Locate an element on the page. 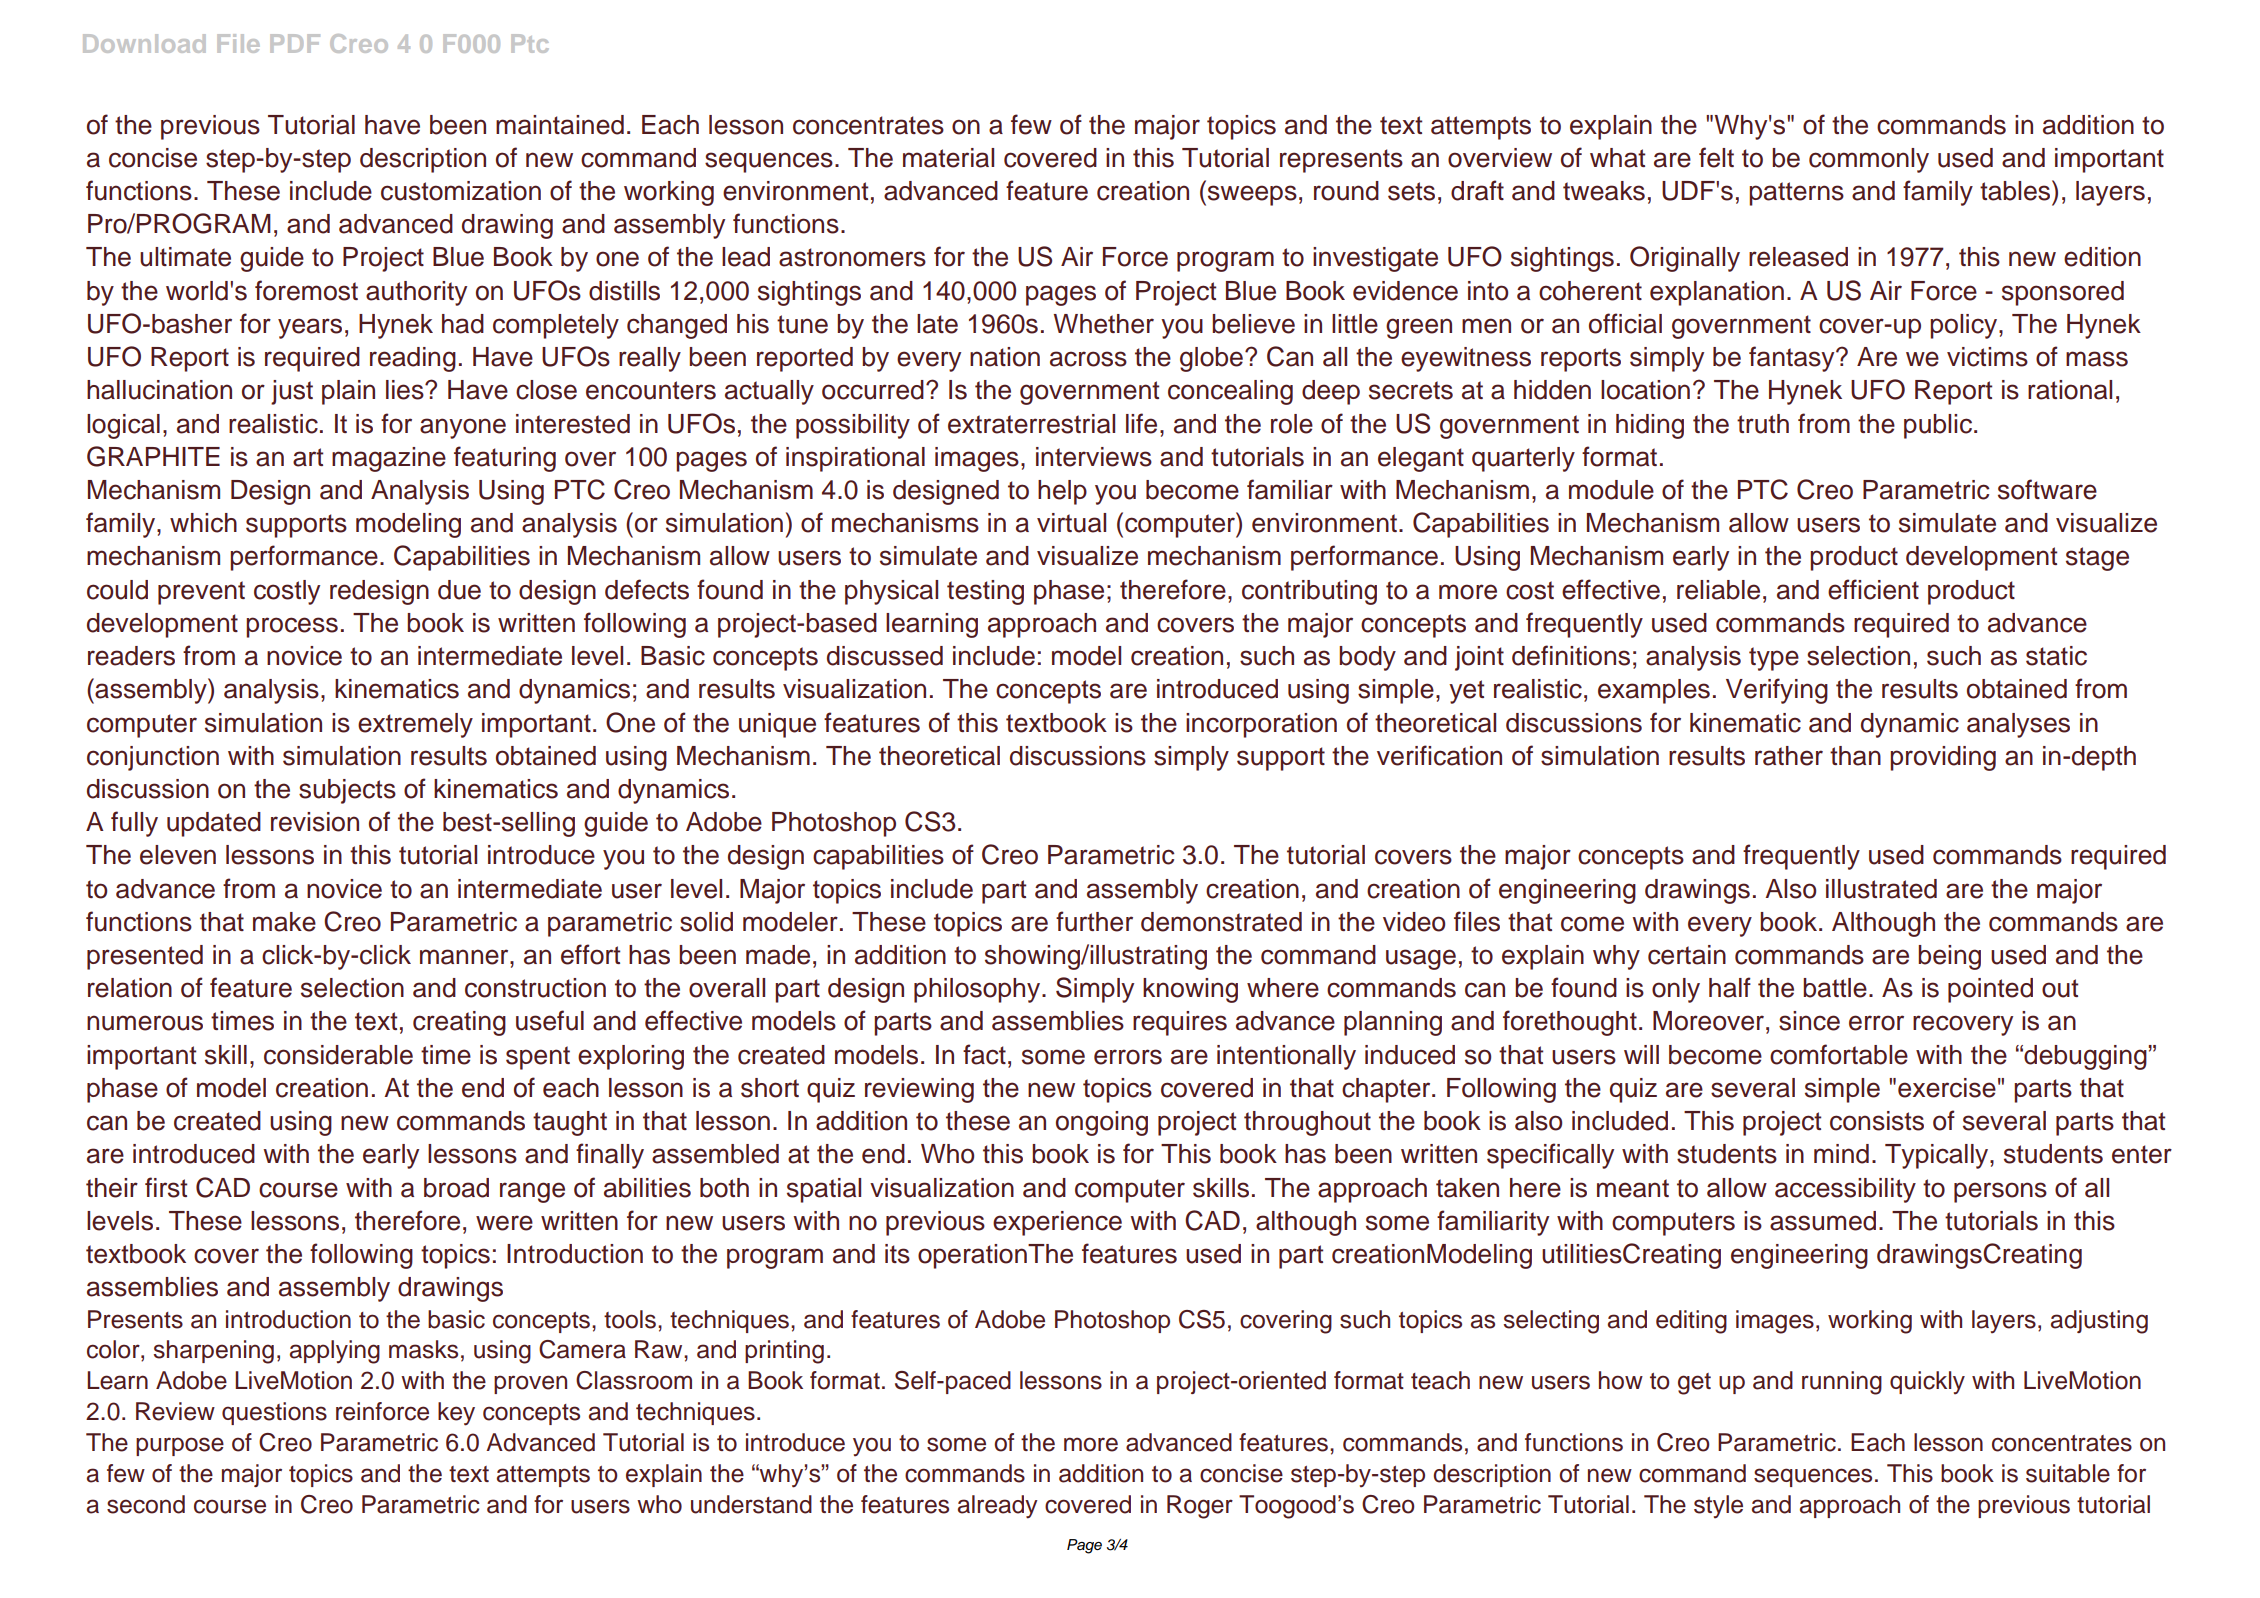 The image size is (2260, 1598). questions is located at coordinates (274, 1413).
